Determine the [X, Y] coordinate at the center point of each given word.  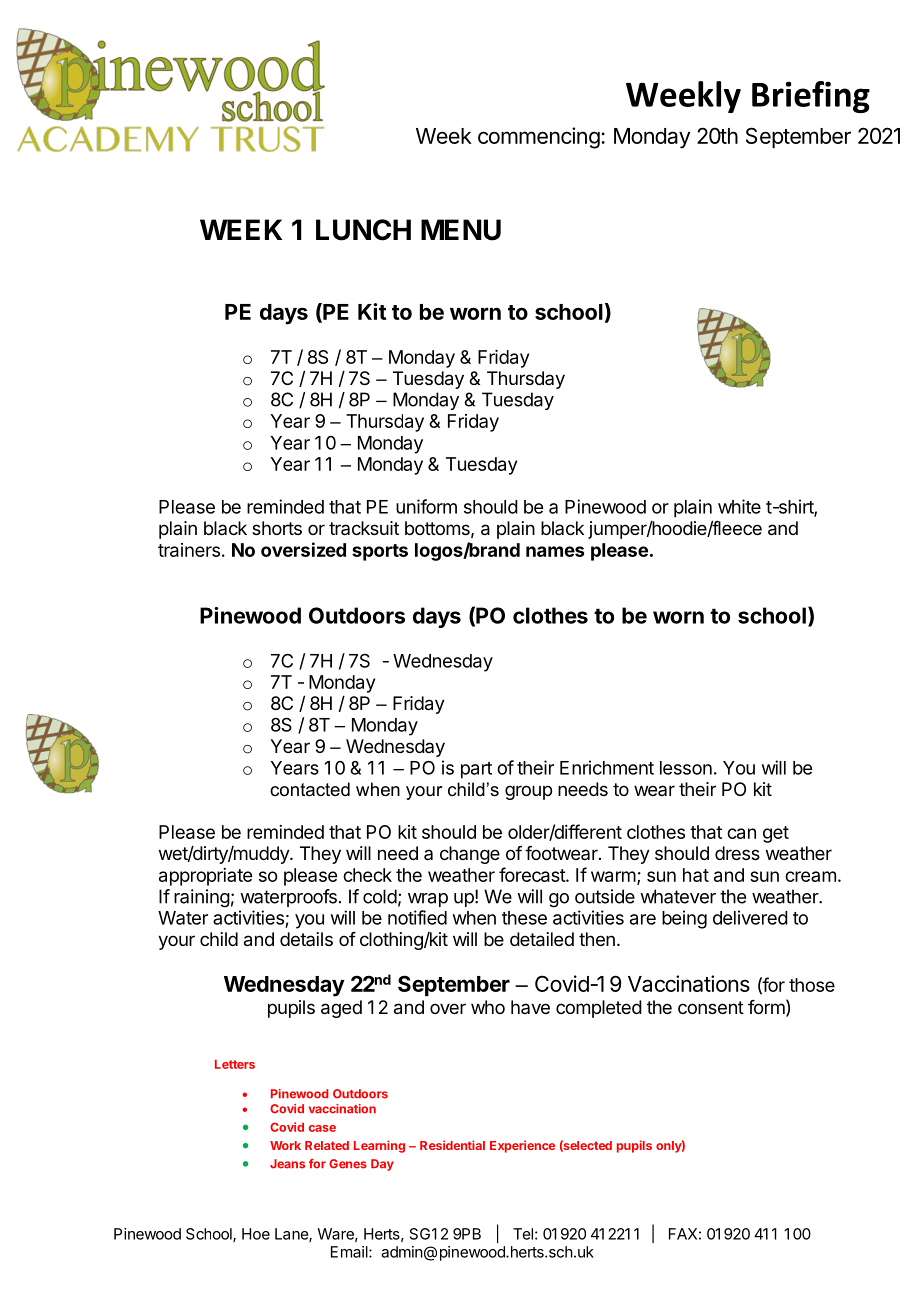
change [470, 855]
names [555, 551]
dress [737, 853]
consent [711, 1007]
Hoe [256, 1234]
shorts [277, 528]
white [739, 506]
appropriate [205, 877]
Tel [523, 1234]
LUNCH [363, 230]
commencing [539, 138]
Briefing [811, 97]
